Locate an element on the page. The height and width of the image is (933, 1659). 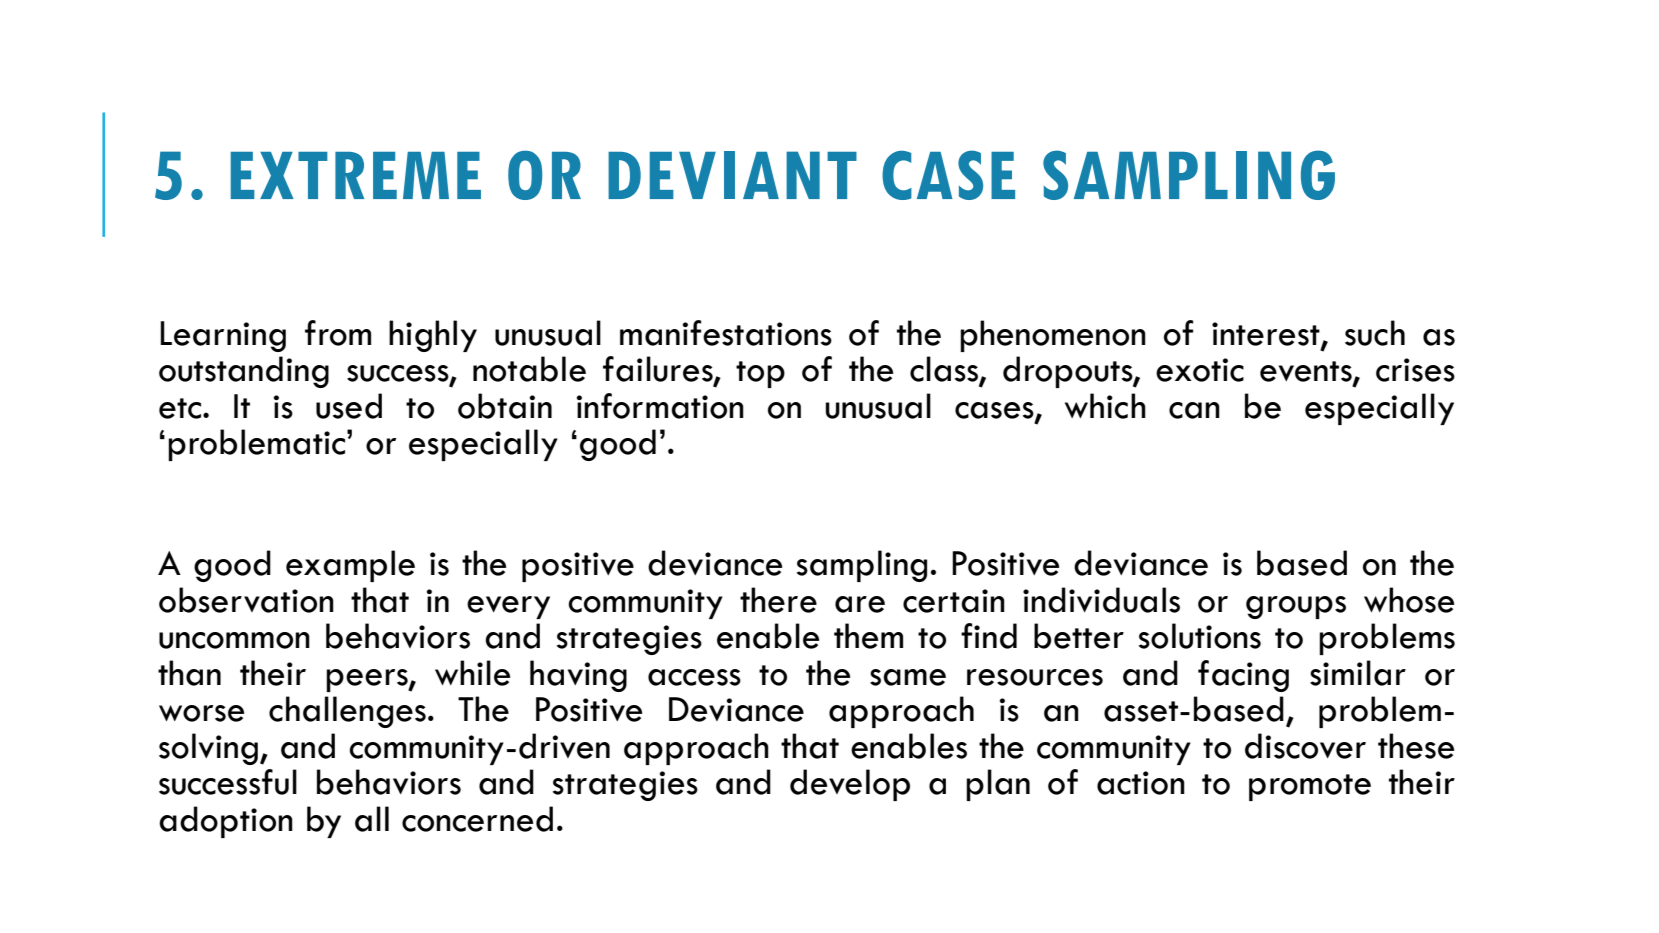
them is located at coordinates (868, 636).
